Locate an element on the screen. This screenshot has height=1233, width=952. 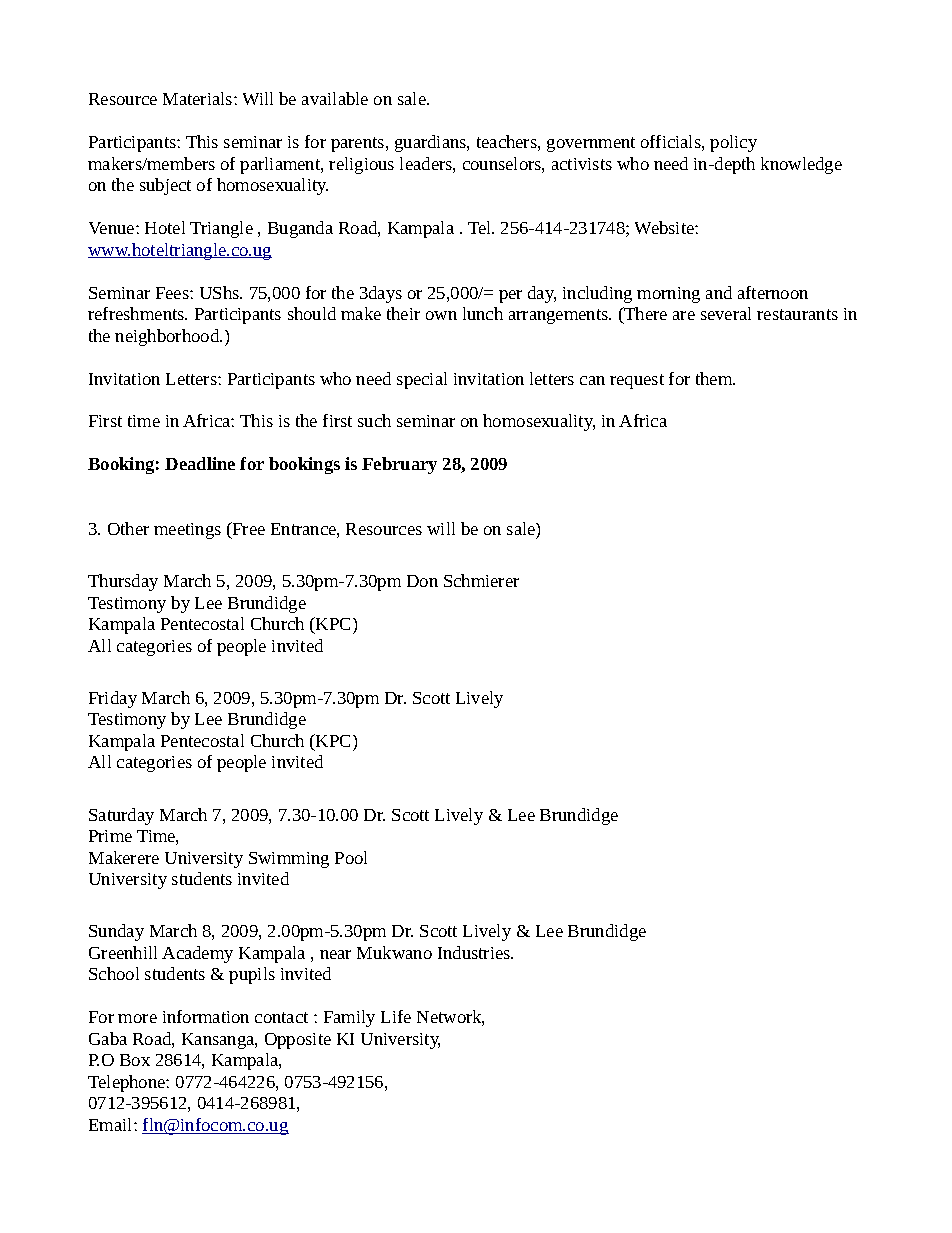
special is located at coordinates (422, 380).
